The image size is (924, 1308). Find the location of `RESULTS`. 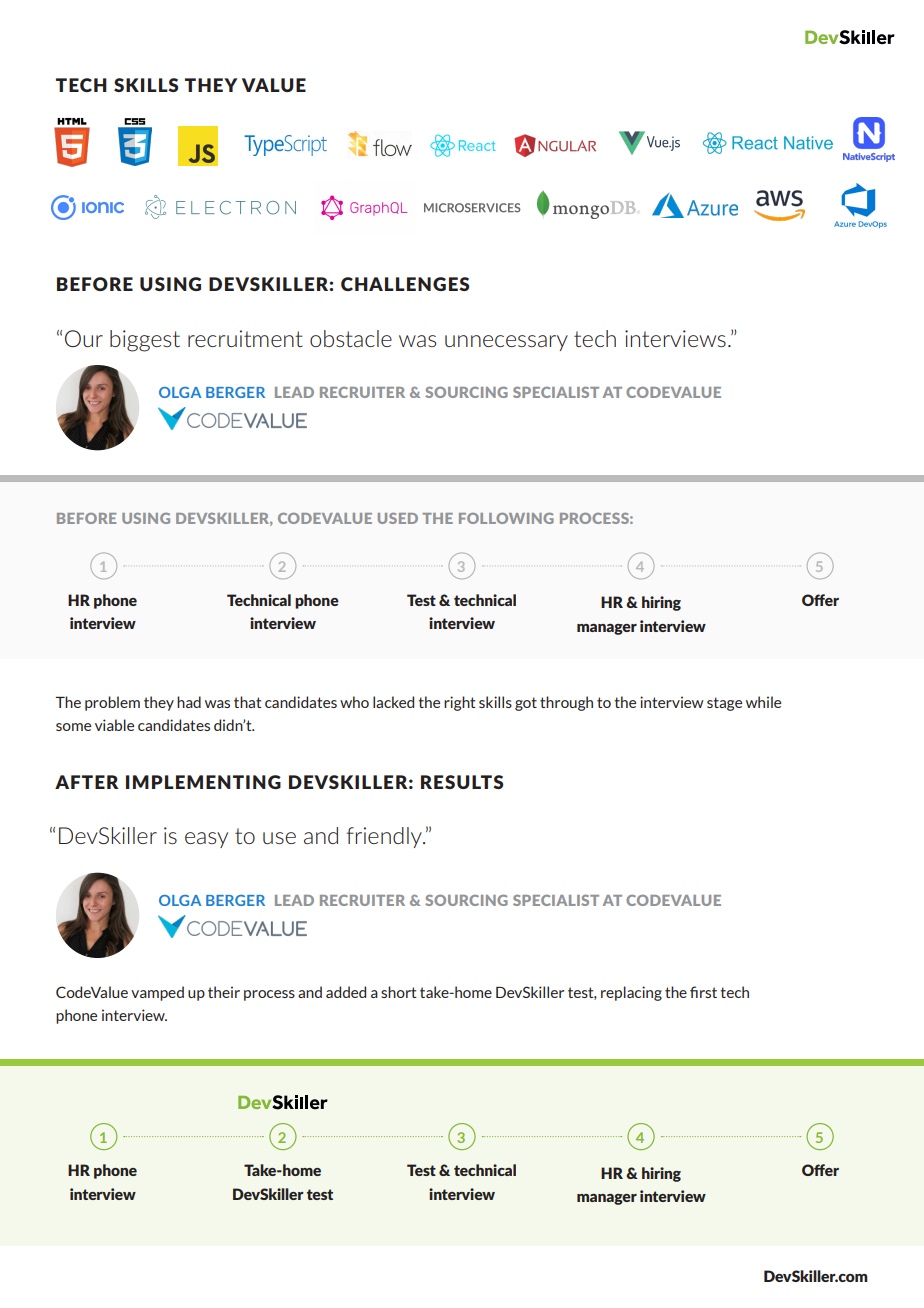

RESULTS is located at coordinates (462, 782).
